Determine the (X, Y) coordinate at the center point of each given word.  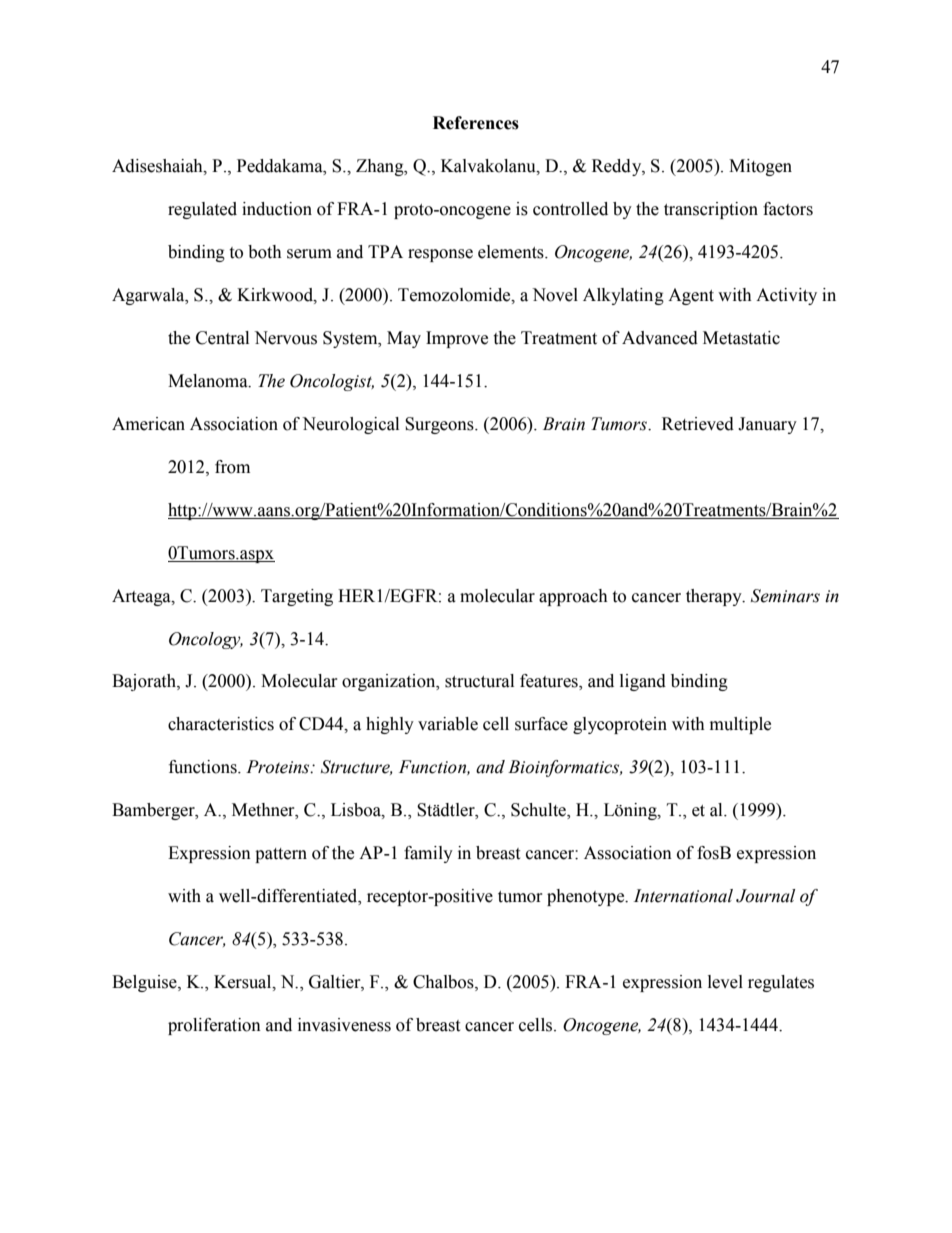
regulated (202, 210)
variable (448, 724)
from (232, 467)
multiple (740, 725)
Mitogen (760, 167)
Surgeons (440, 425)
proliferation (214, 1026)
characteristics (221, 724)
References (476, 123)
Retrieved (698, 424)
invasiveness (344, 1025)
